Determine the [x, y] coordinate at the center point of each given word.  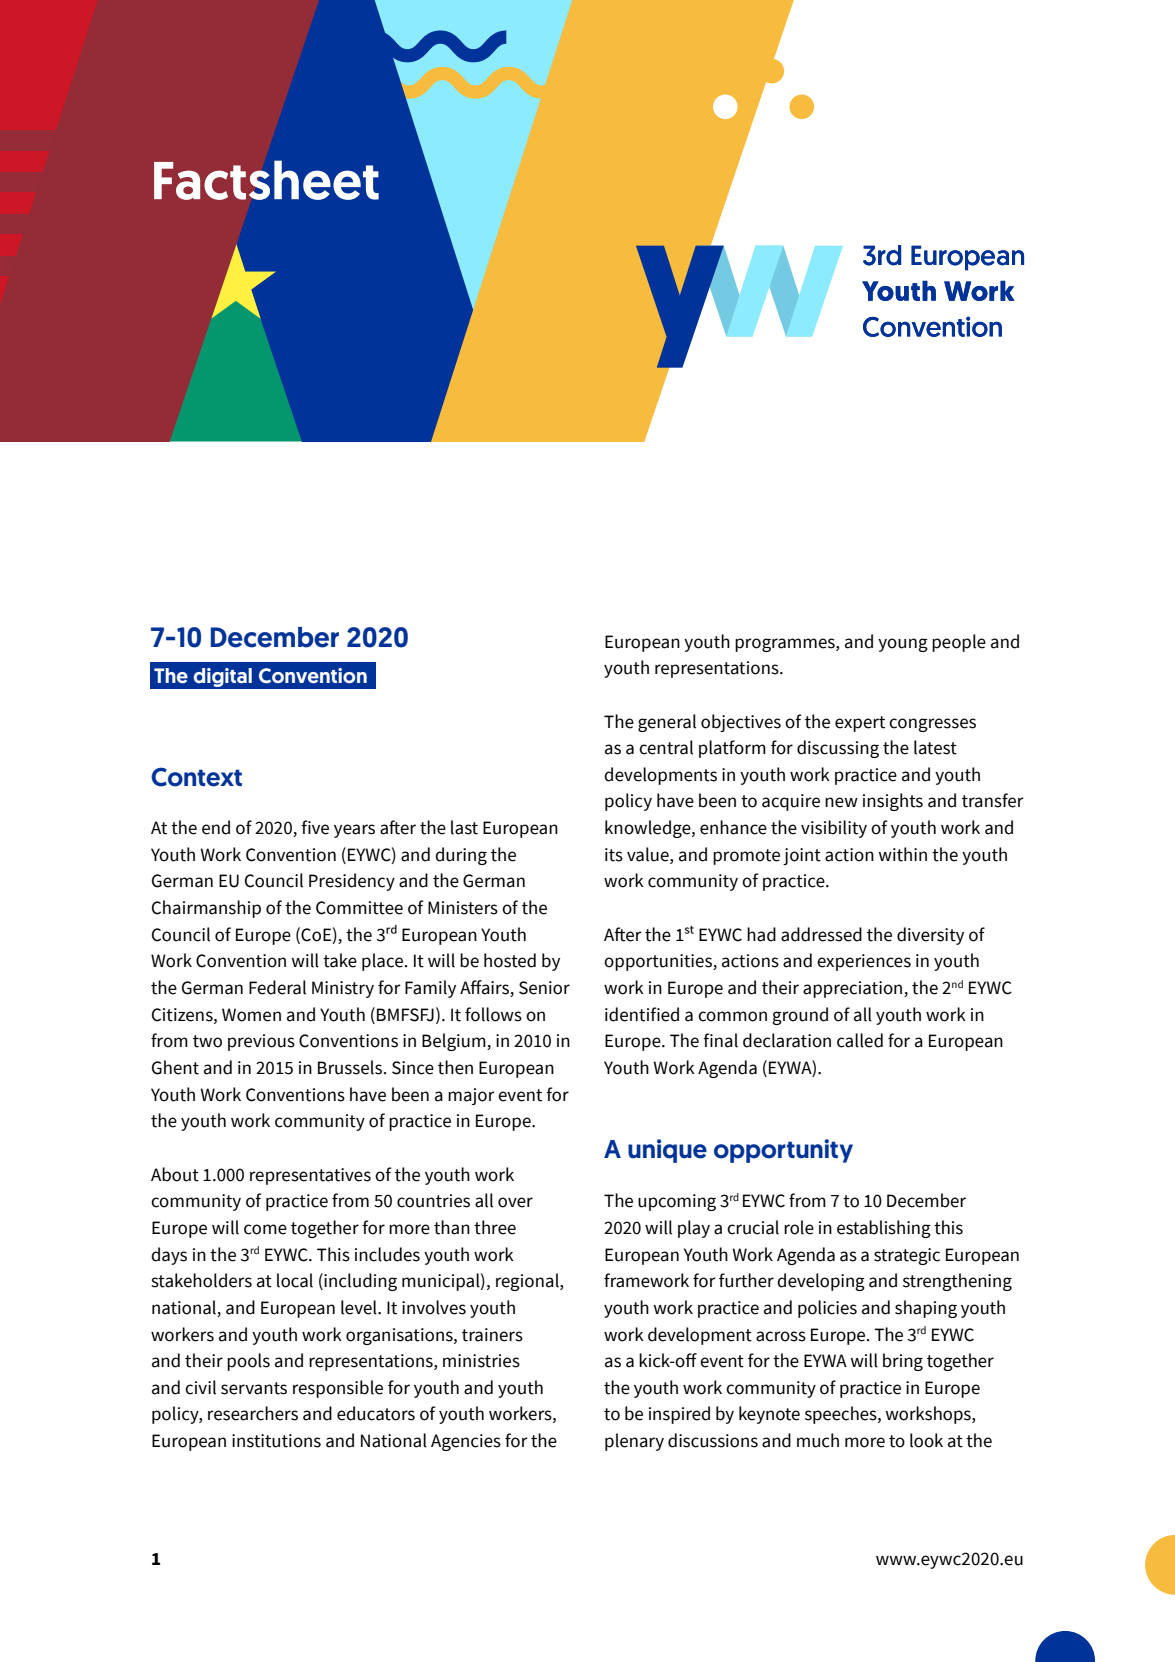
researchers [253, 1413]
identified [642, 1014]
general [667, 723]
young [903, 645]
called [860, 1040]
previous [261, 1042]
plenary [634, 1442]
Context [196, 777]
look [926, 1440]
